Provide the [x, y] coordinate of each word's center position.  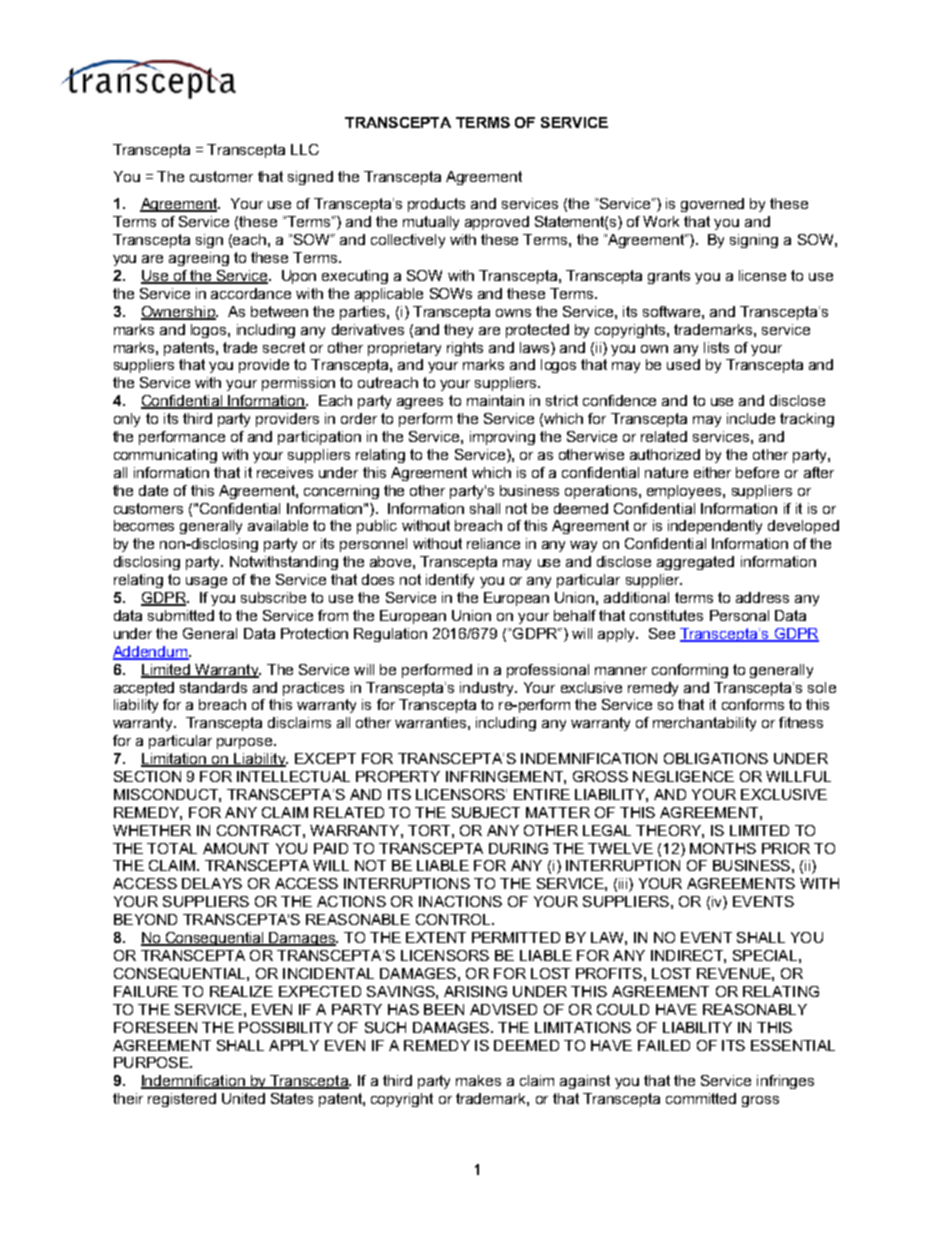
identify [450, 581]
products [436, 205]
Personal [739, 615]
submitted [181, 615]
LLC [305, 149]
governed [712, 205]
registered [182, 1100]
